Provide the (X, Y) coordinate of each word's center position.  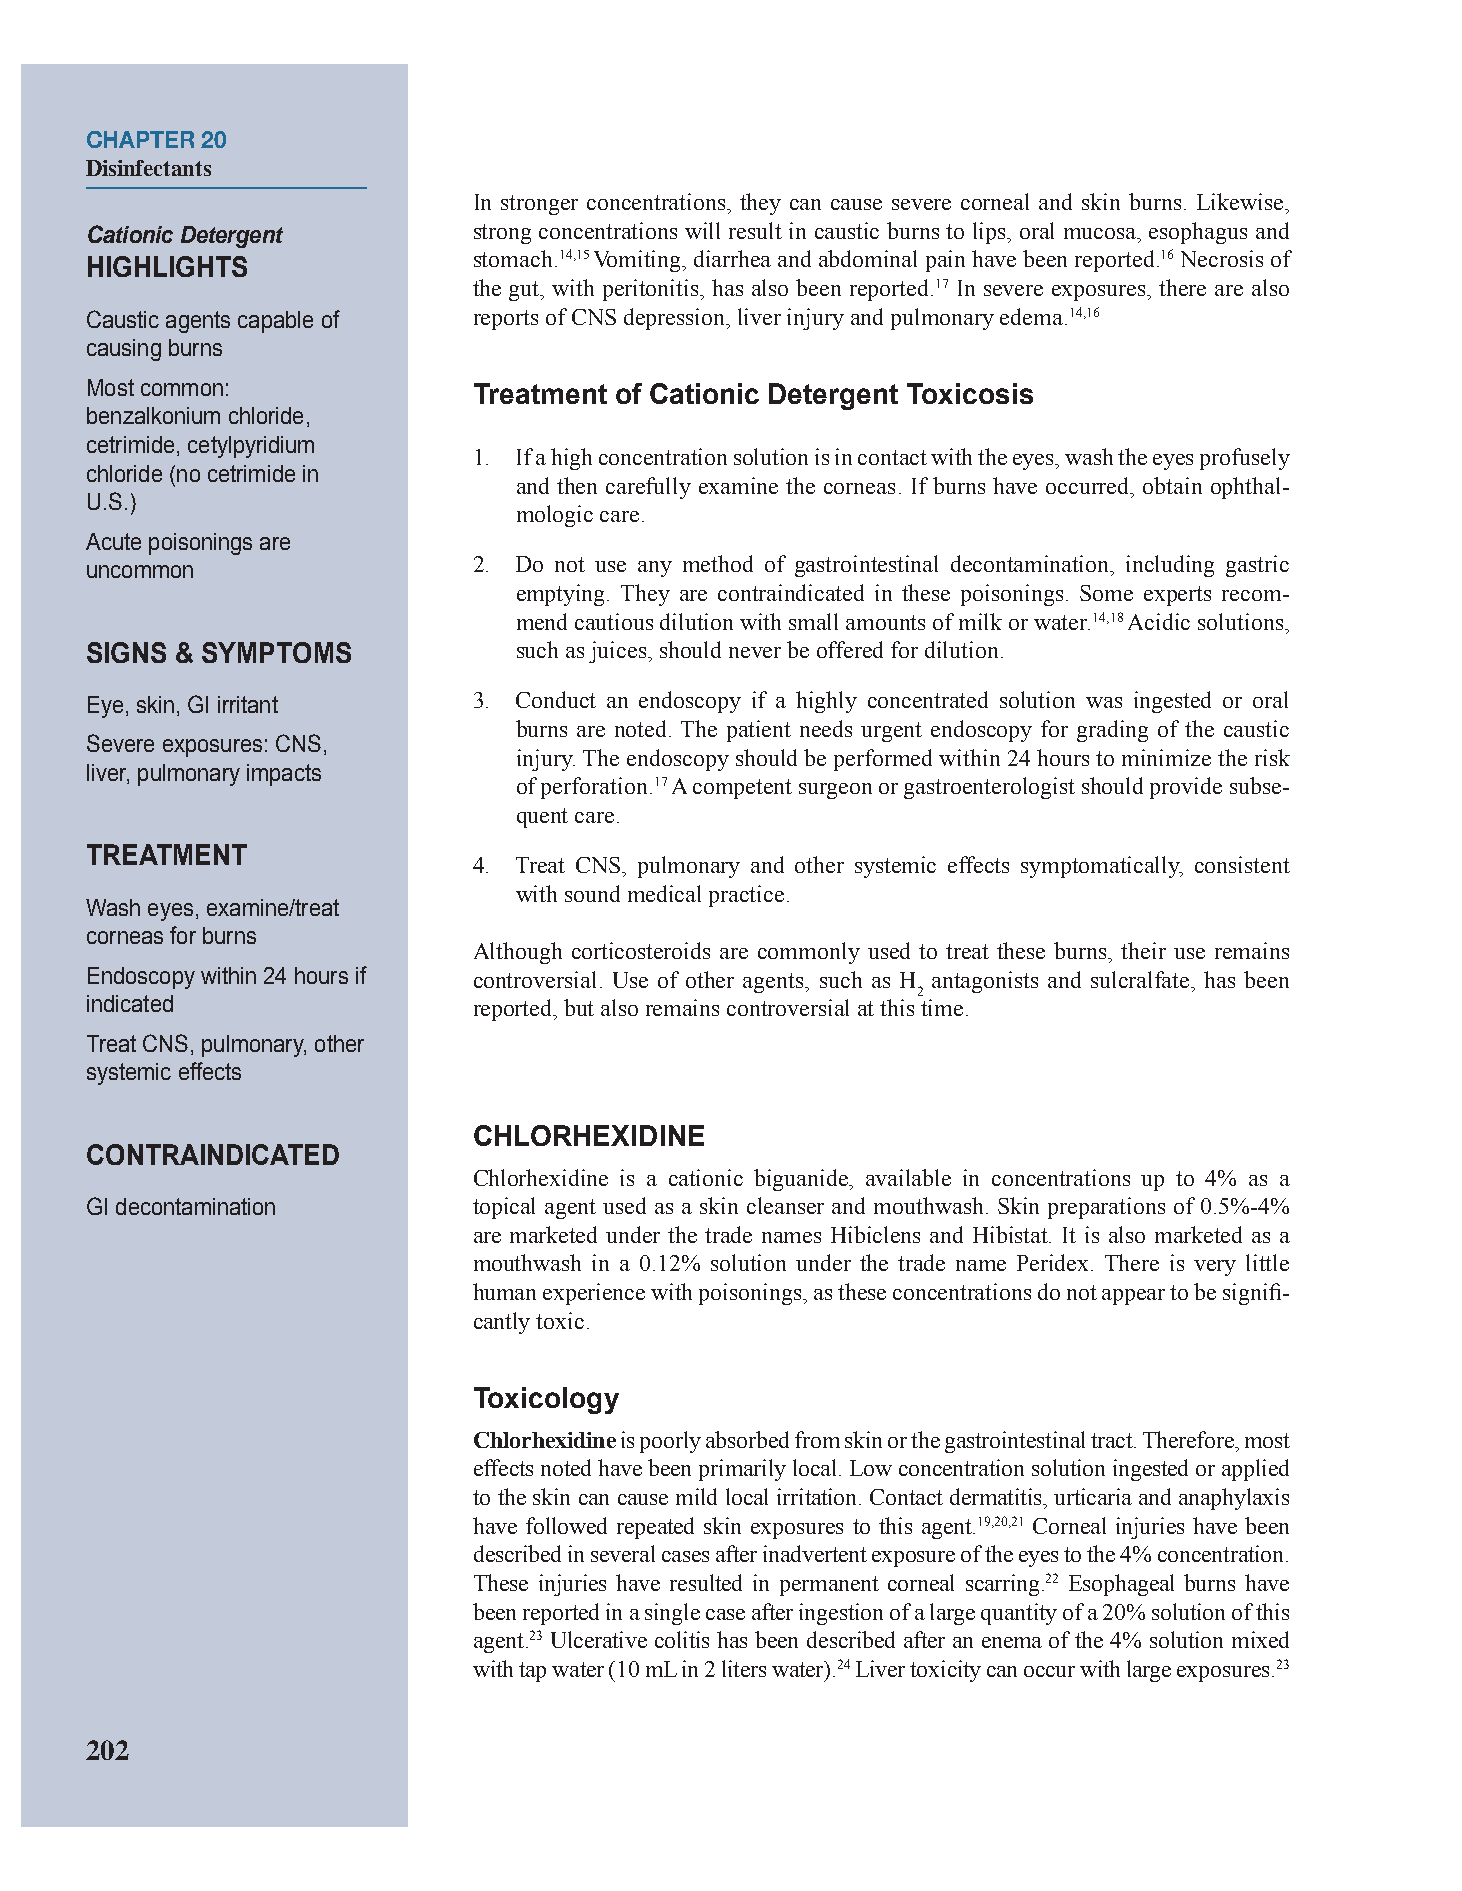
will (702, 230)
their (1143, 950)
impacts (284, 775)
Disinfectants (148, 168)
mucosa (1101, 233)
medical (664, 893)
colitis (682, 1639)
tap (532, 1672)
